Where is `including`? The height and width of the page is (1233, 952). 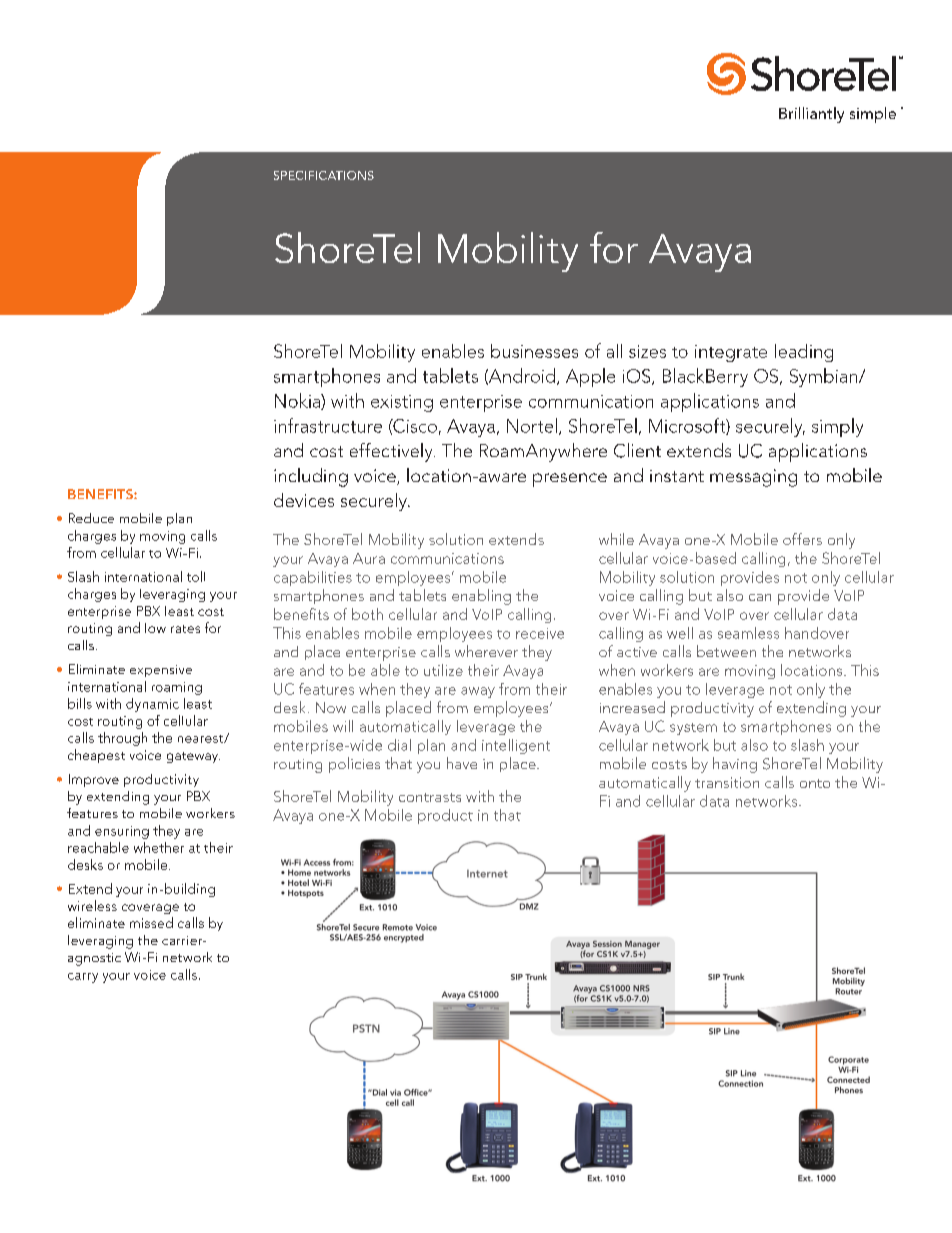 including is located at coordinates (311, 477).
